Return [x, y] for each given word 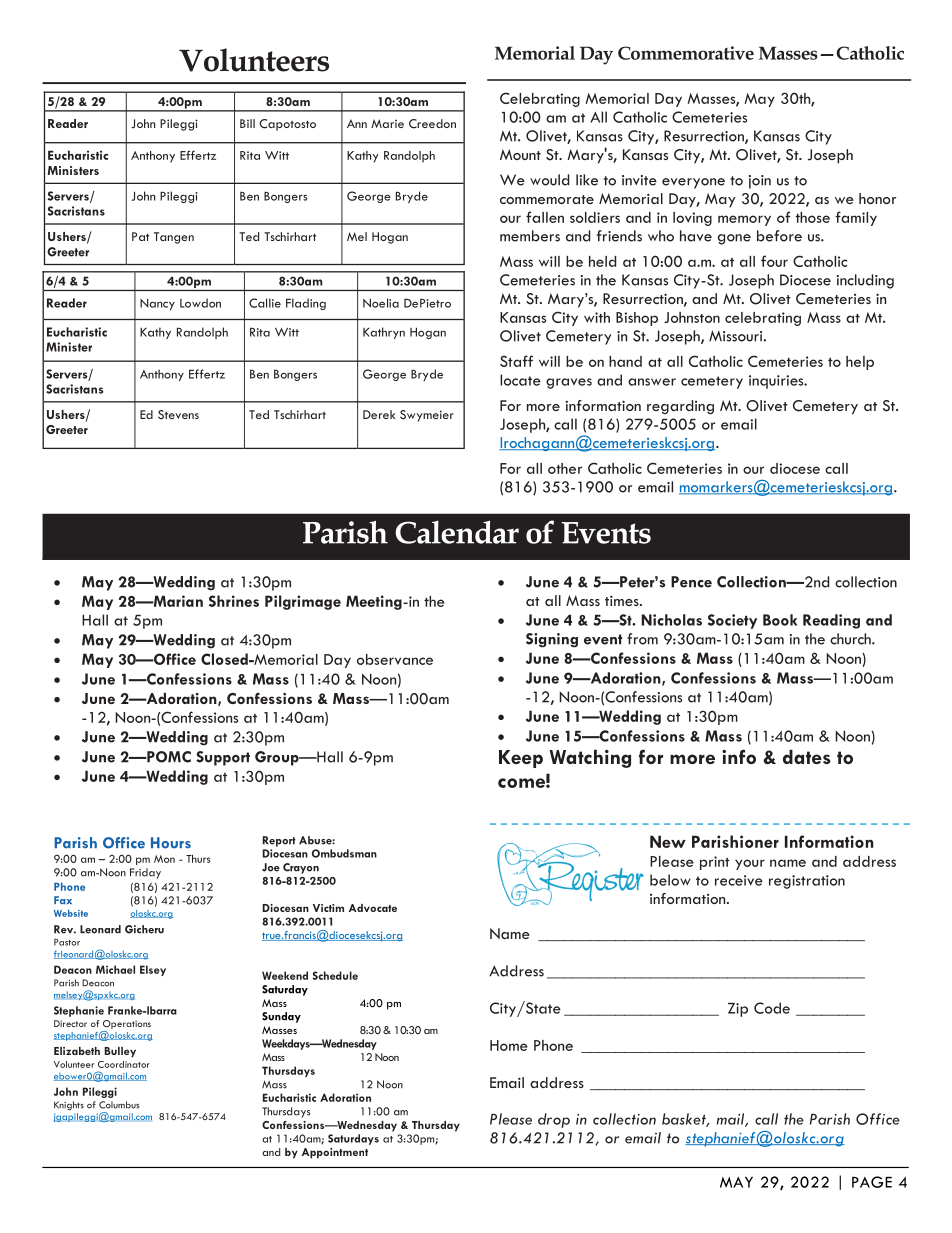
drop [554, 1120]
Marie [387, 123]
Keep [521, 759]
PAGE [872, 1182]
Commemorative [686, 53]
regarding [680, 407]
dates [807, 756]
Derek [379, 414]
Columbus [119, 1105]
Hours [171, 843]
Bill [247, 123]
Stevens [178, 415]
